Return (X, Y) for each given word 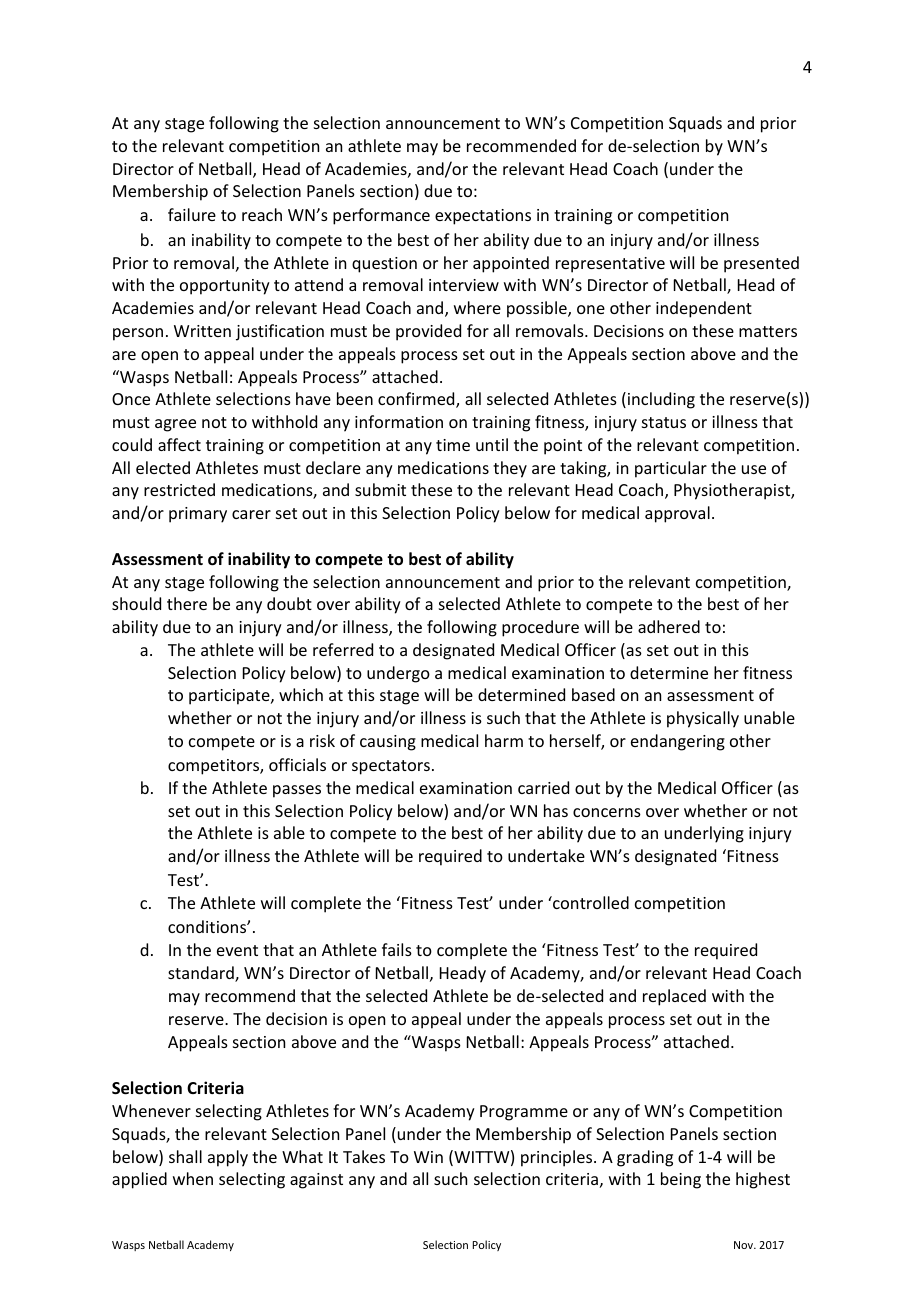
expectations (483, 217)
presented (761, 264)
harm (504, 740)
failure (192, 214)
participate (230, 697)
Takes (364, 1156)
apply (228, 1158)
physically (703, 719)
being (681, 1180)
